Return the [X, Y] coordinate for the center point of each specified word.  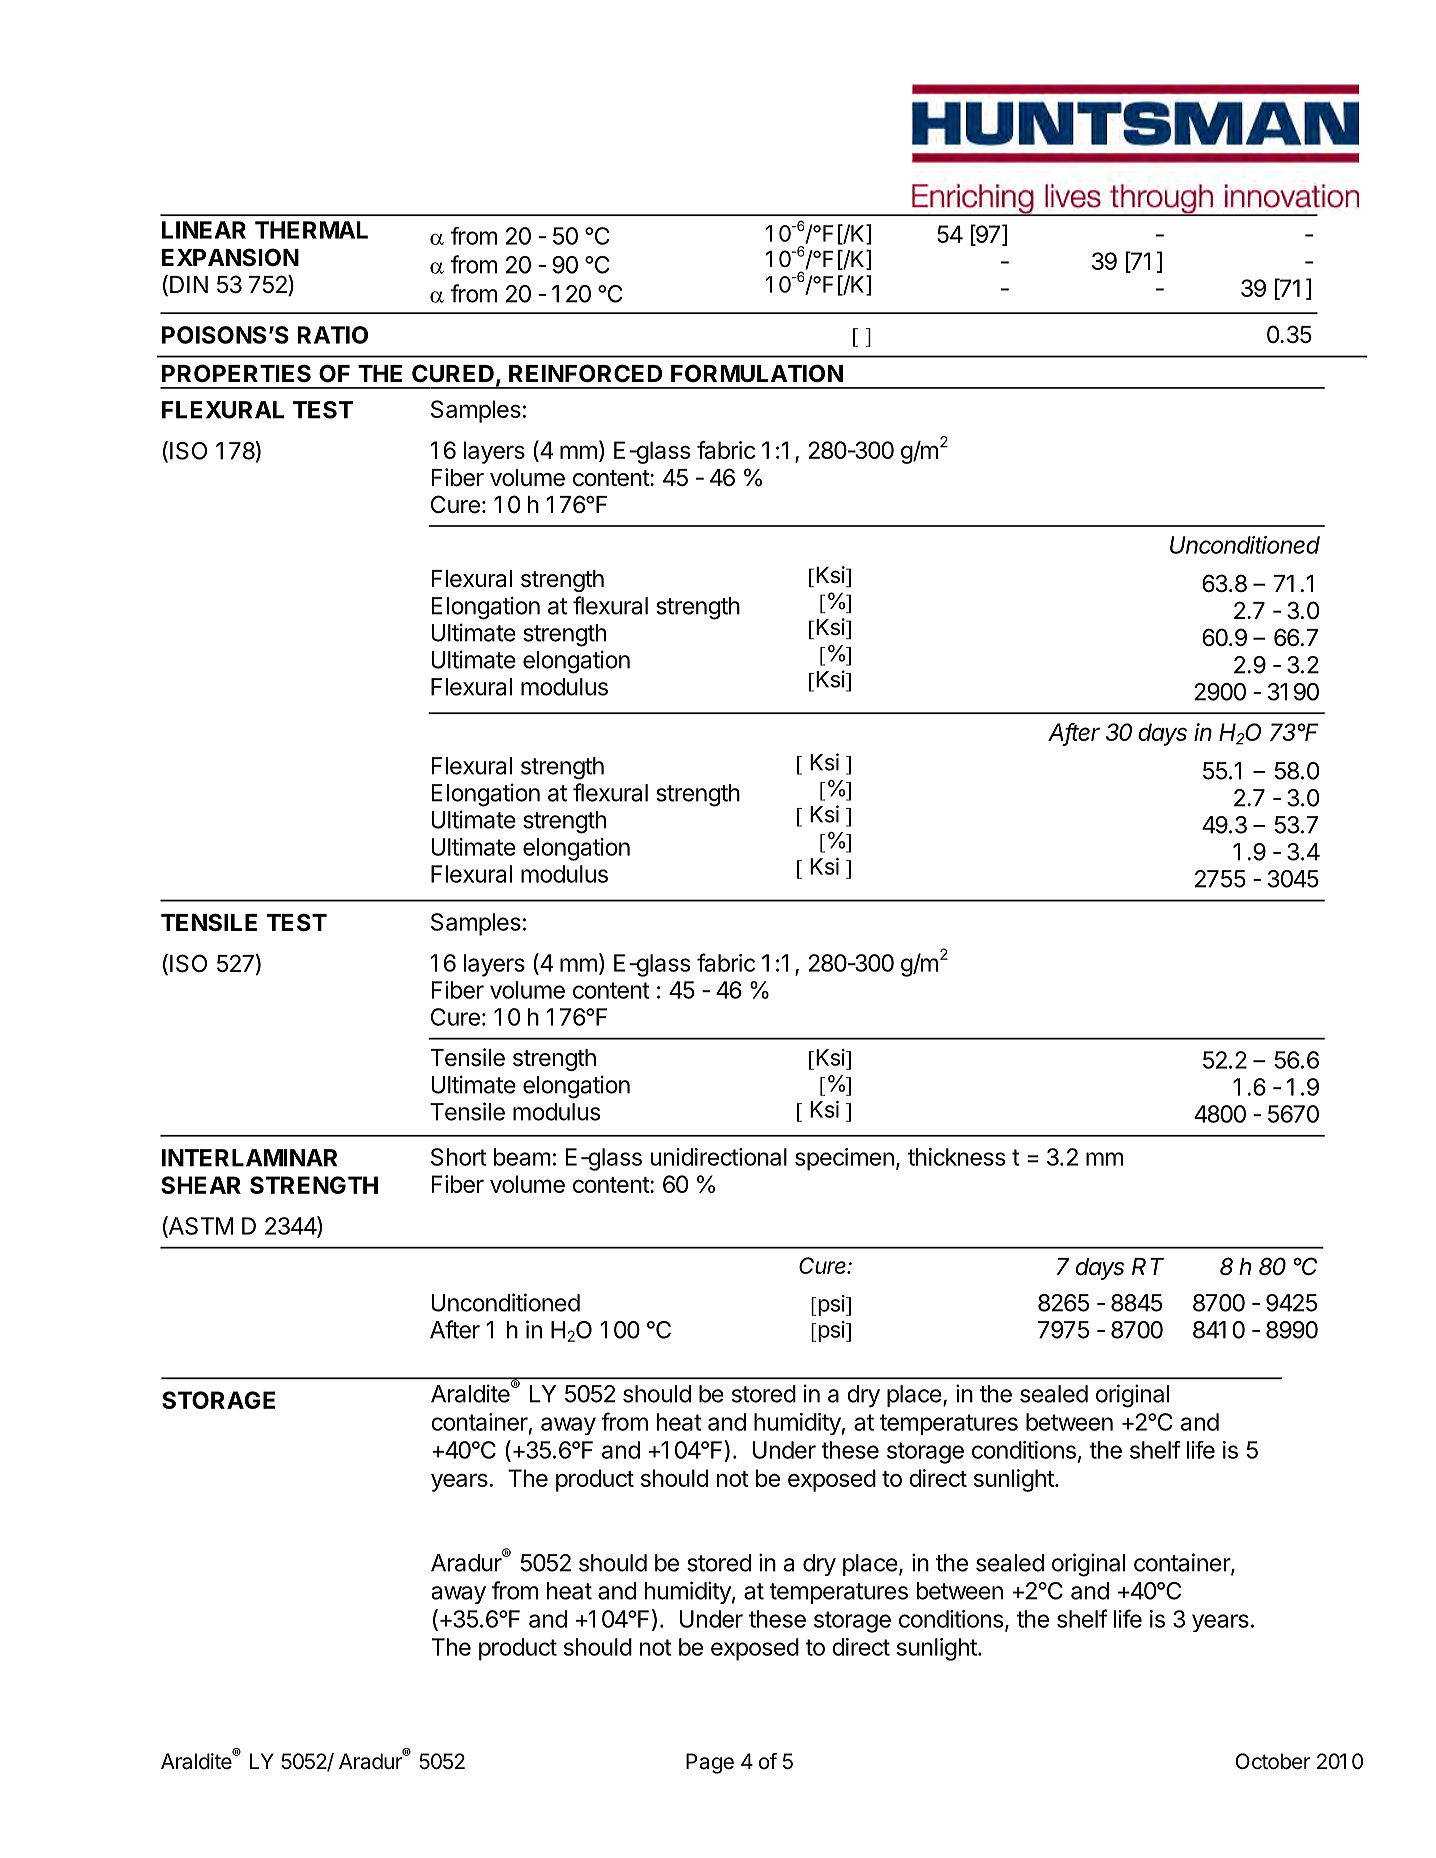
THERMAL [311, 230]
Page [710, 1763]
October [1273, 1761]
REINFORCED [585, 373]
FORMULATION [757, 373]
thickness [956, 1157]
